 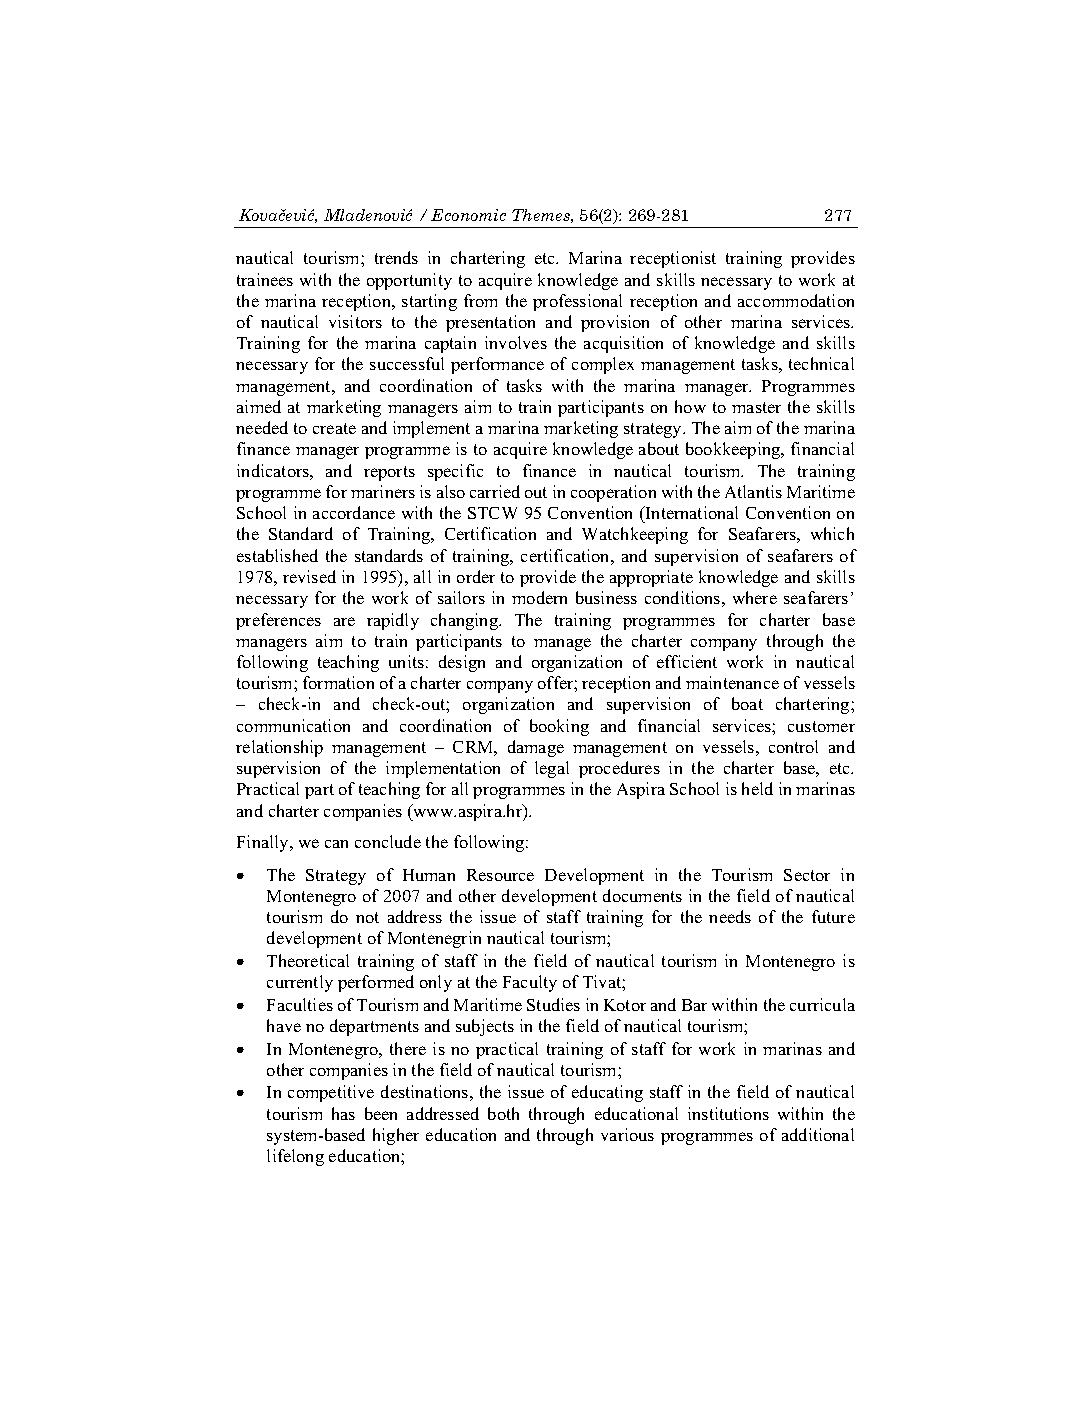 I want to click on booking, so click(x=559, y=727).
